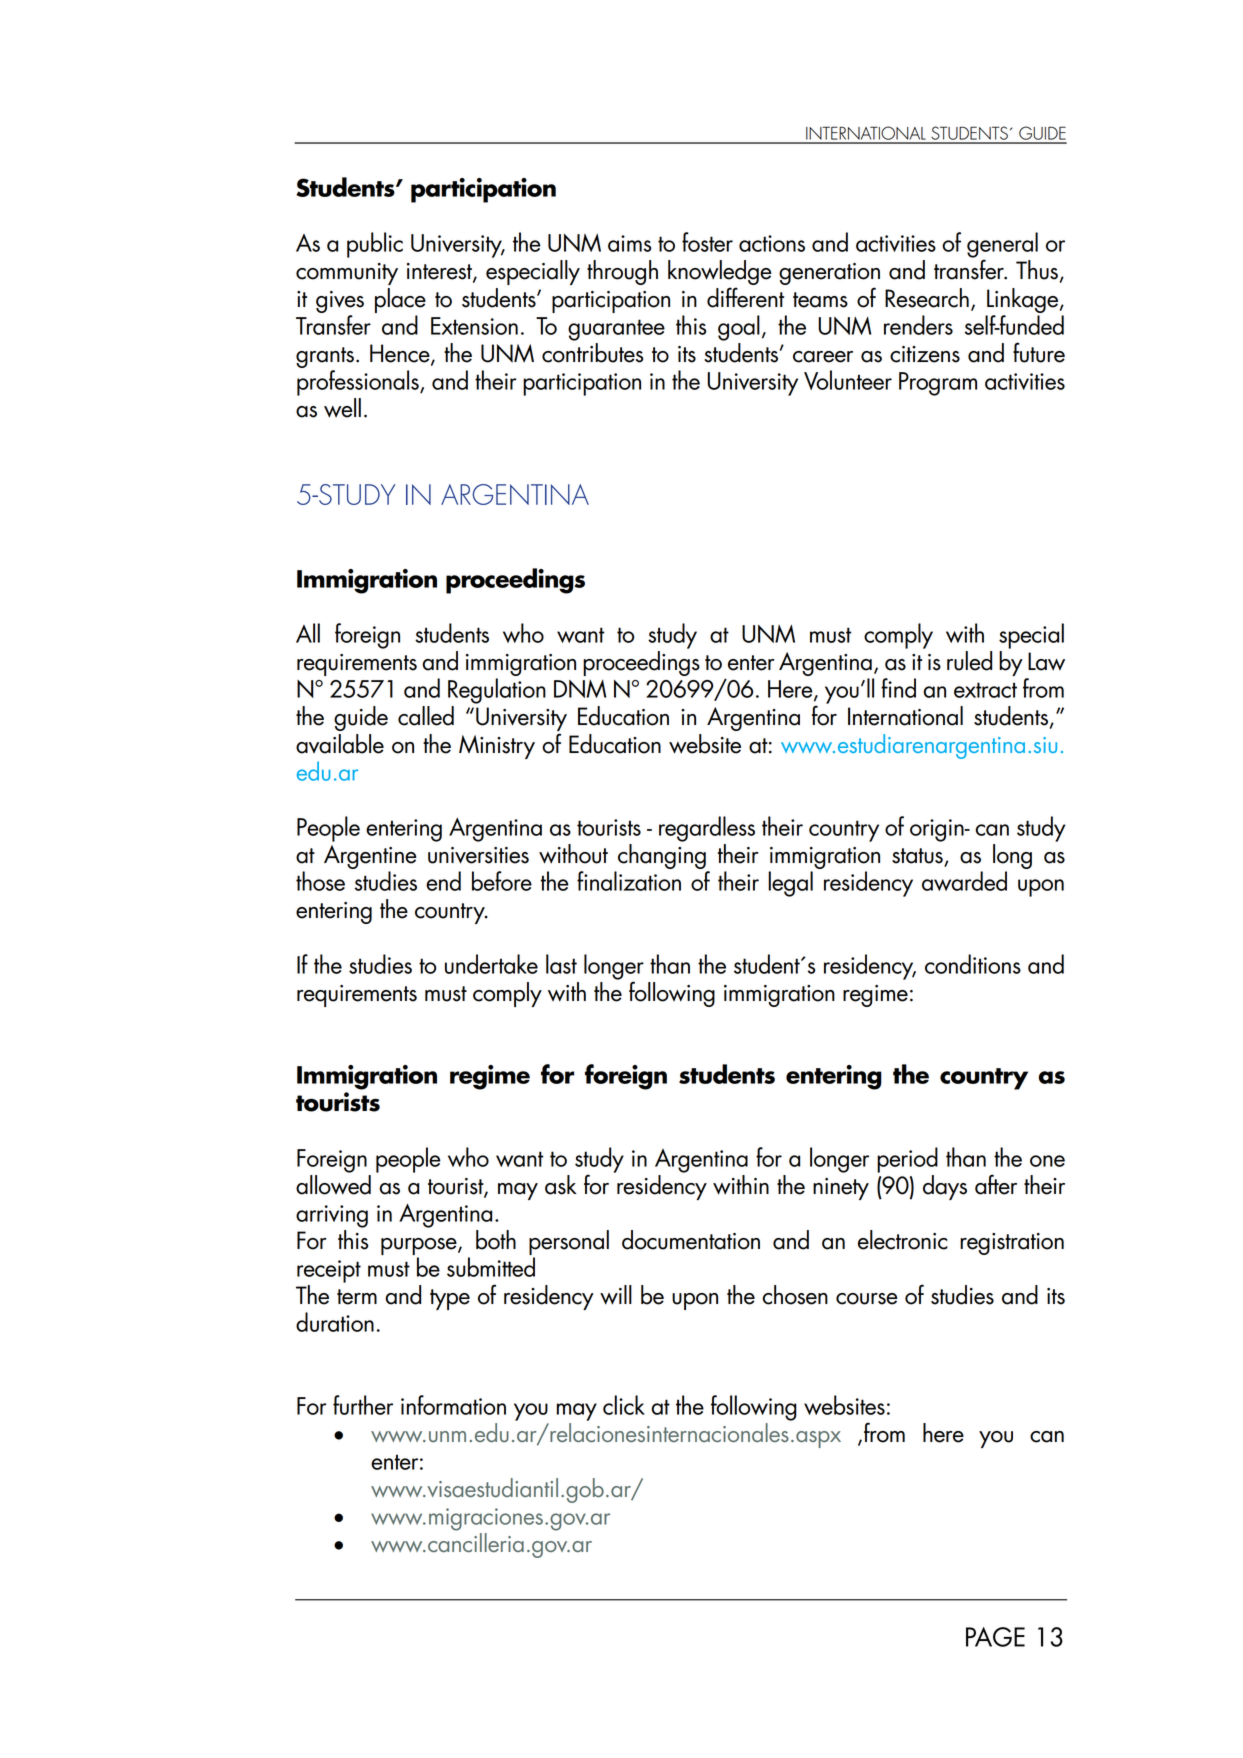 This screenshot has width=1243, height=1758. I want to click on finalization, so click(629, 881).
